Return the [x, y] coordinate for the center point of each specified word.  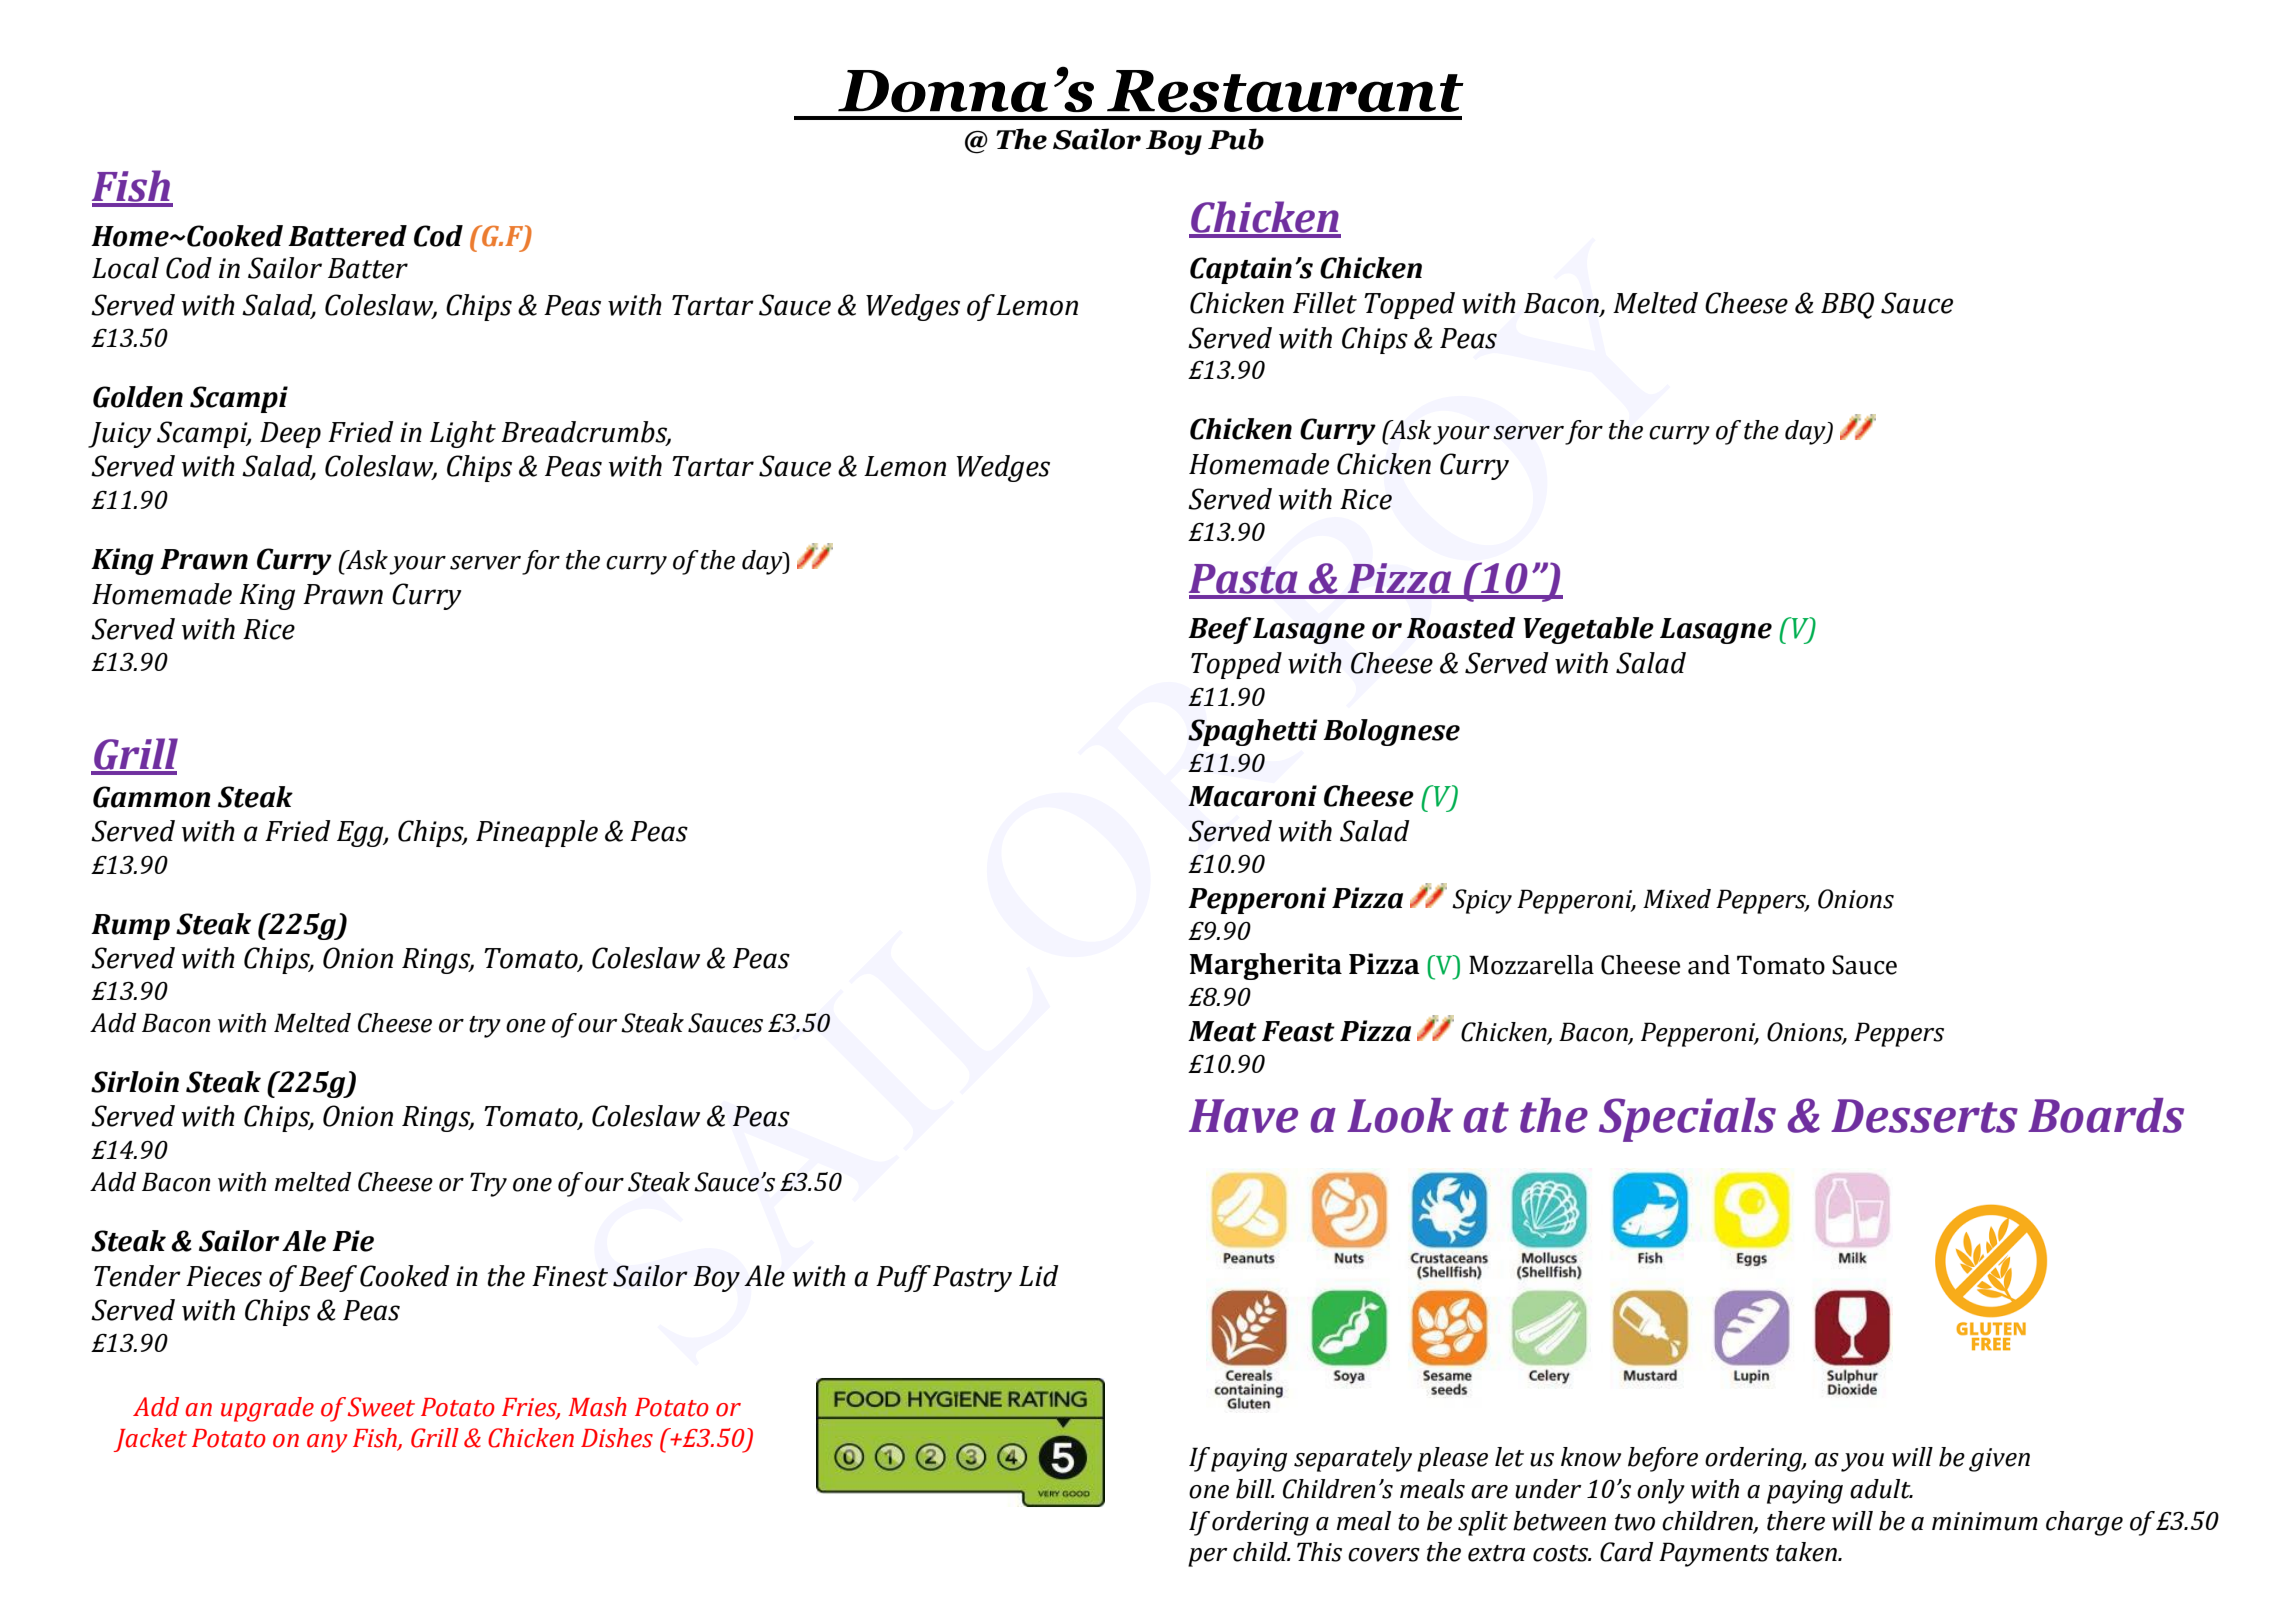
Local [125, 268]
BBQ [1847, 305]
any [327, 1443]
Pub [1236, 139]
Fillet [1325, 303]
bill [1255, 1489]
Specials [1687, 1120]
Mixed [1677, 899]
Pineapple [537, 833]
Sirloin [135, 1082]
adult [1881, 1489]
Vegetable [1588, 630]
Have [1243, 1116]
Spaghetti [1252, 732]
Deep [290, 435]
